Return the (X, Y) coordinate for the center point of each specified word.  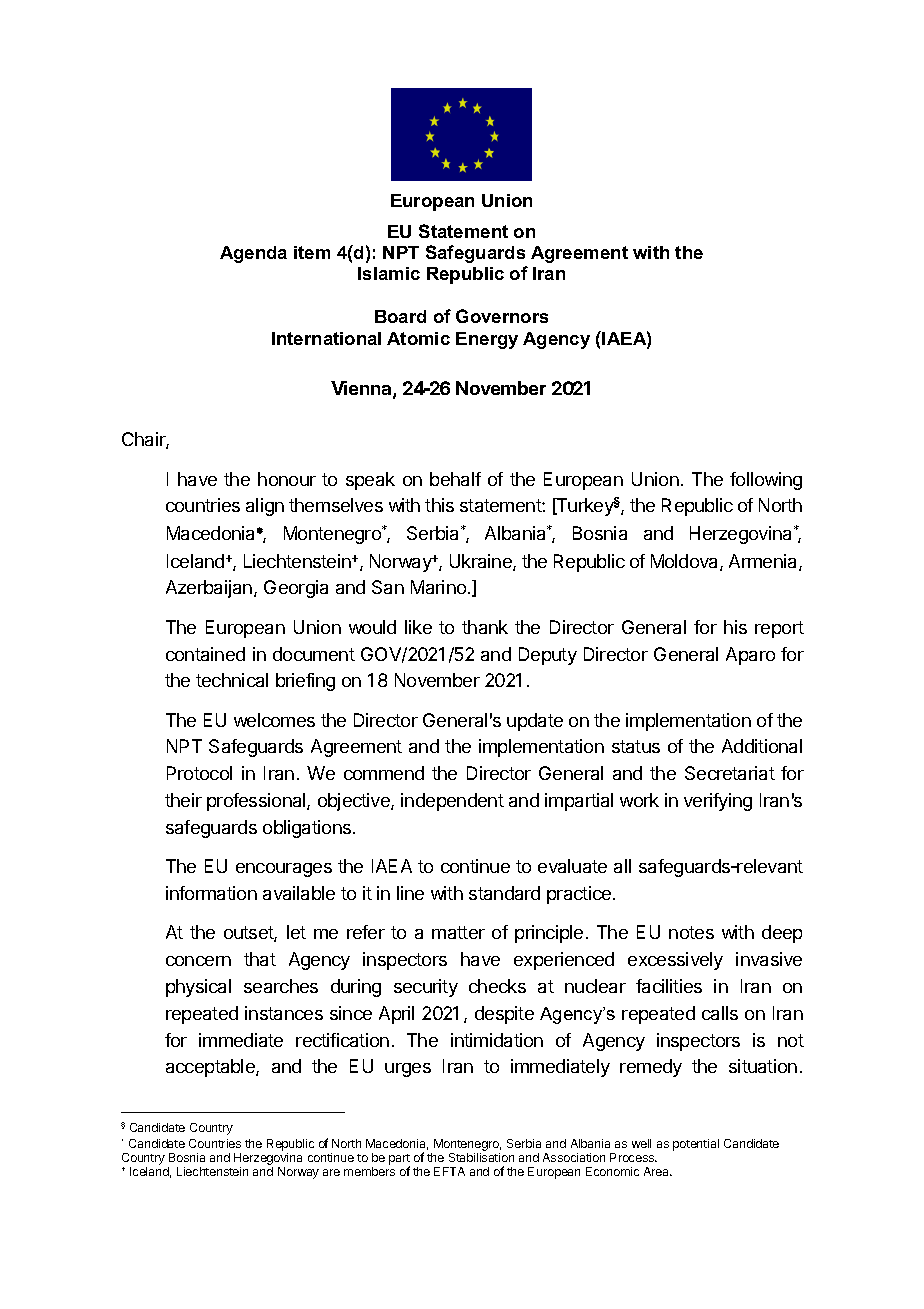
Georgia (296, 589)
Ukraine (482, 562)
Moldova (686, 562)
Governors (502, 316)
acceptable (211, 1068)
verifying (718, 802)
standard (504, 893)
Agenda (253, 254)
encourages (284, 870)
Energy (487, 340)
